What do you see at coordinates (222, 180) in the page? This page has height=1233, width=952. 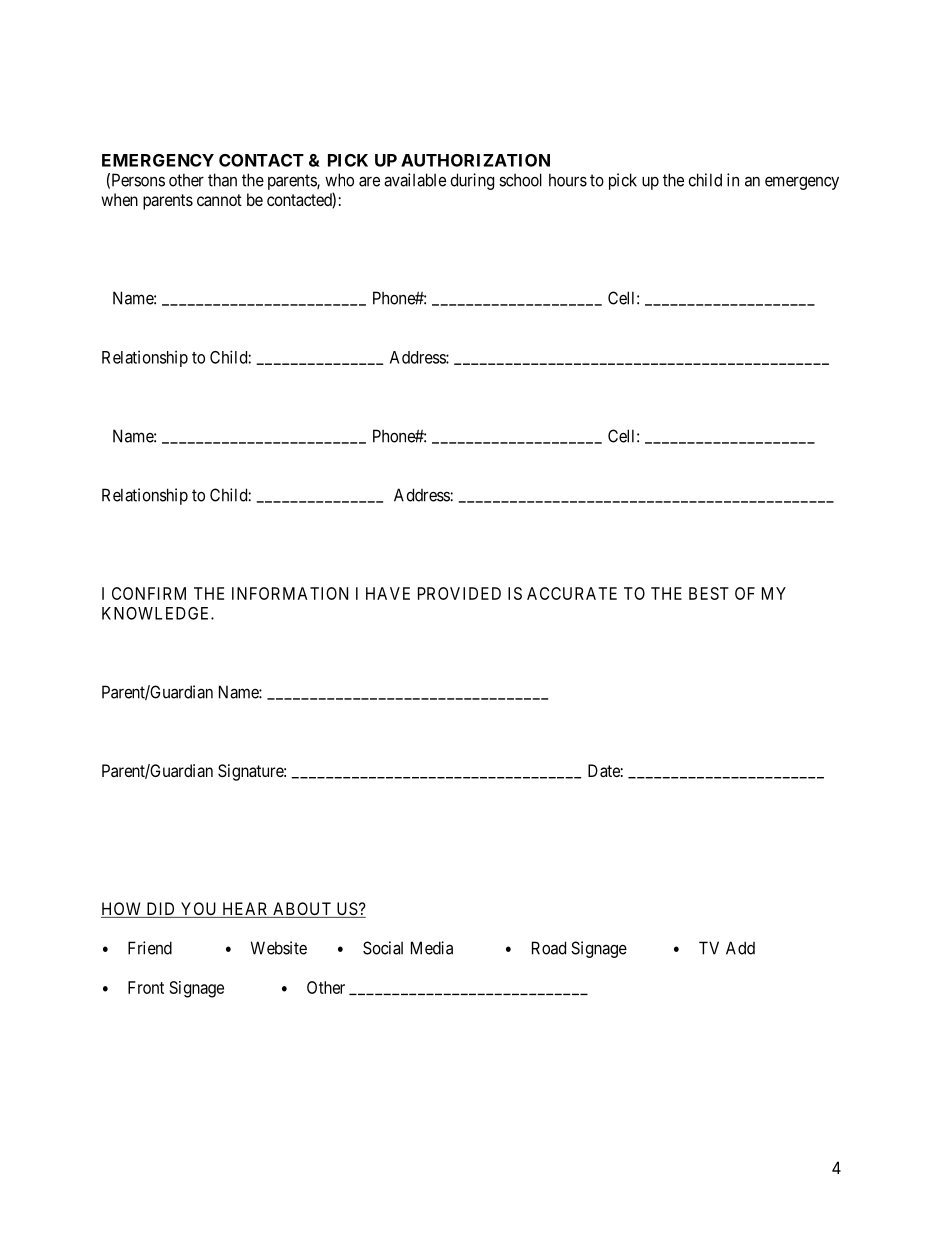 I see `than` at bounding box center [222, 180].
